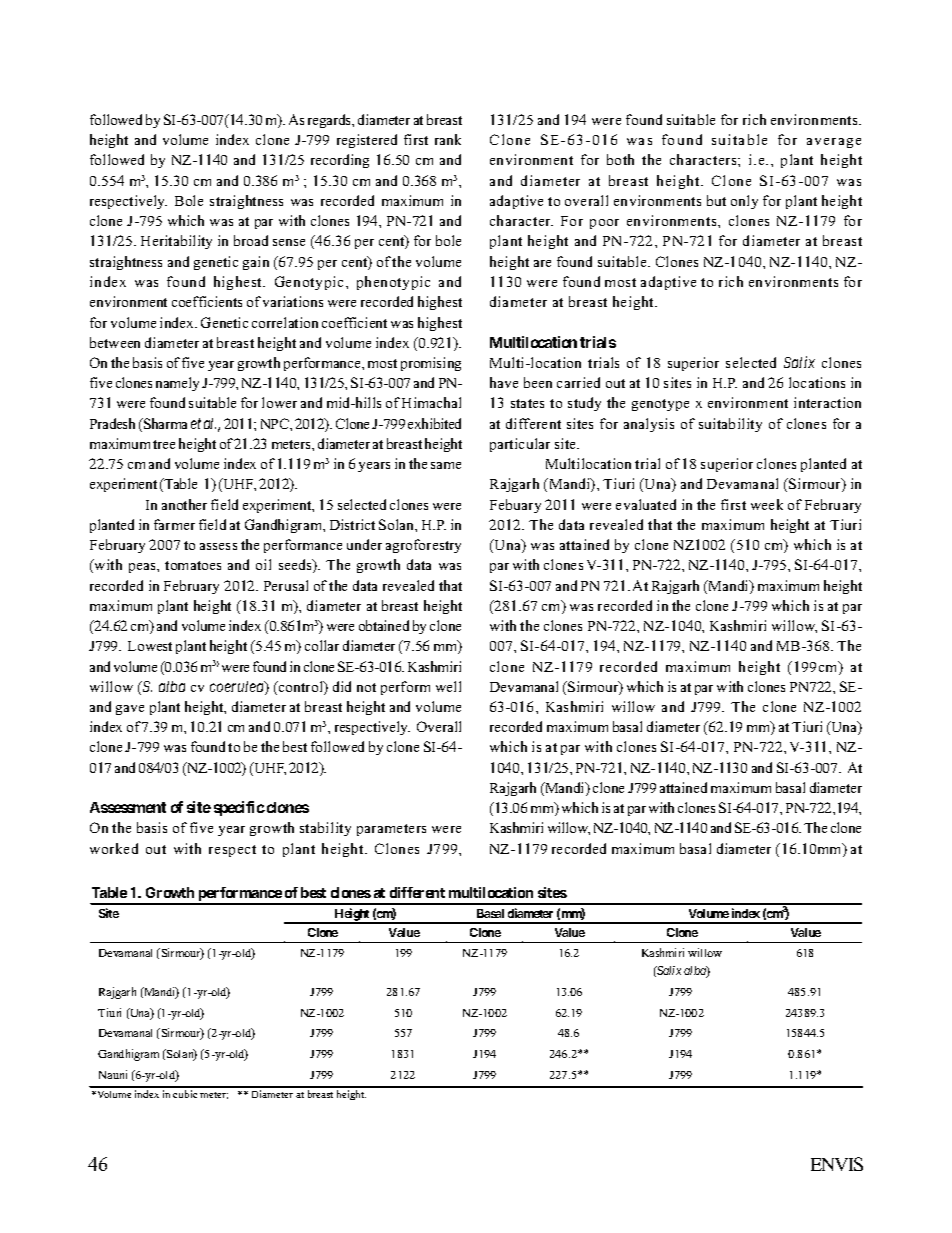  Describe the element at coordinates (285, 322) in the document. I see `correlation` at that location.
